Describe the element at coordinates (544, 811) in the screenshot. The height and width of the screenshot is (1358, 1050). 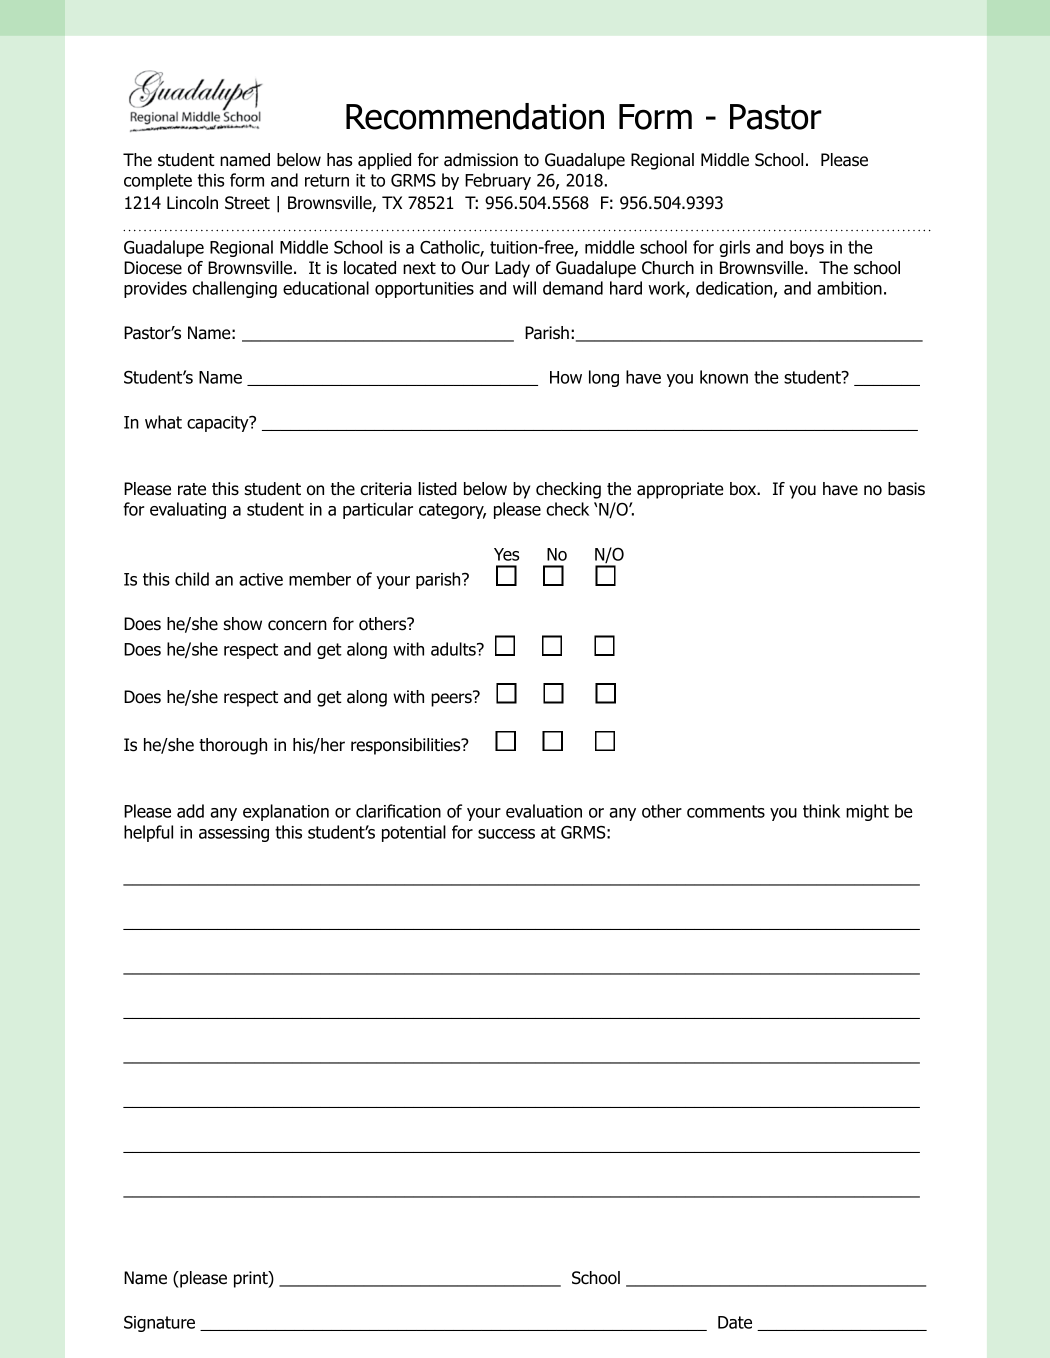
I see `evaluation` at that location.
